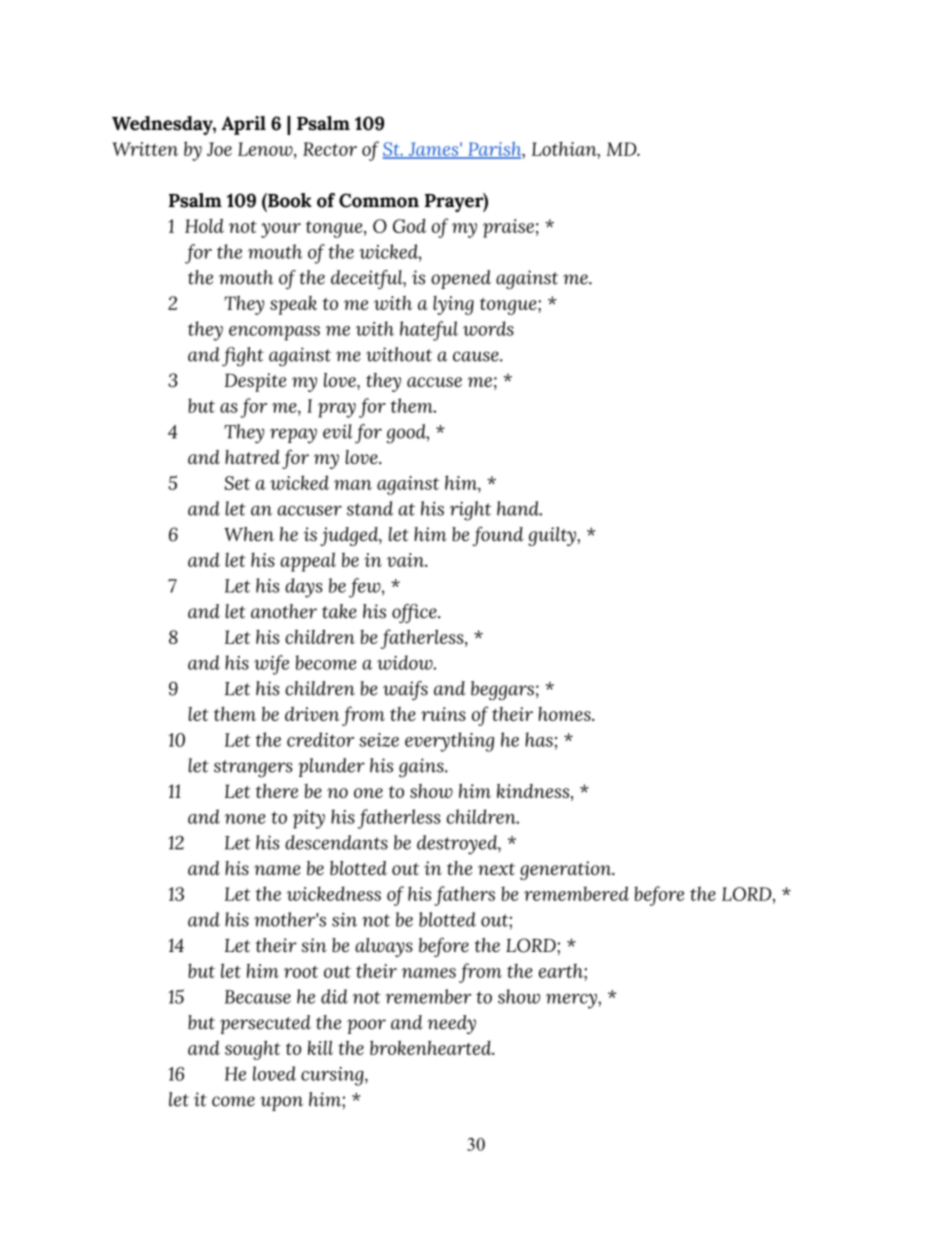 Image resolution: width=952 pixels, height=1233 pixels. I want to click on fight, so click(243, 357).
